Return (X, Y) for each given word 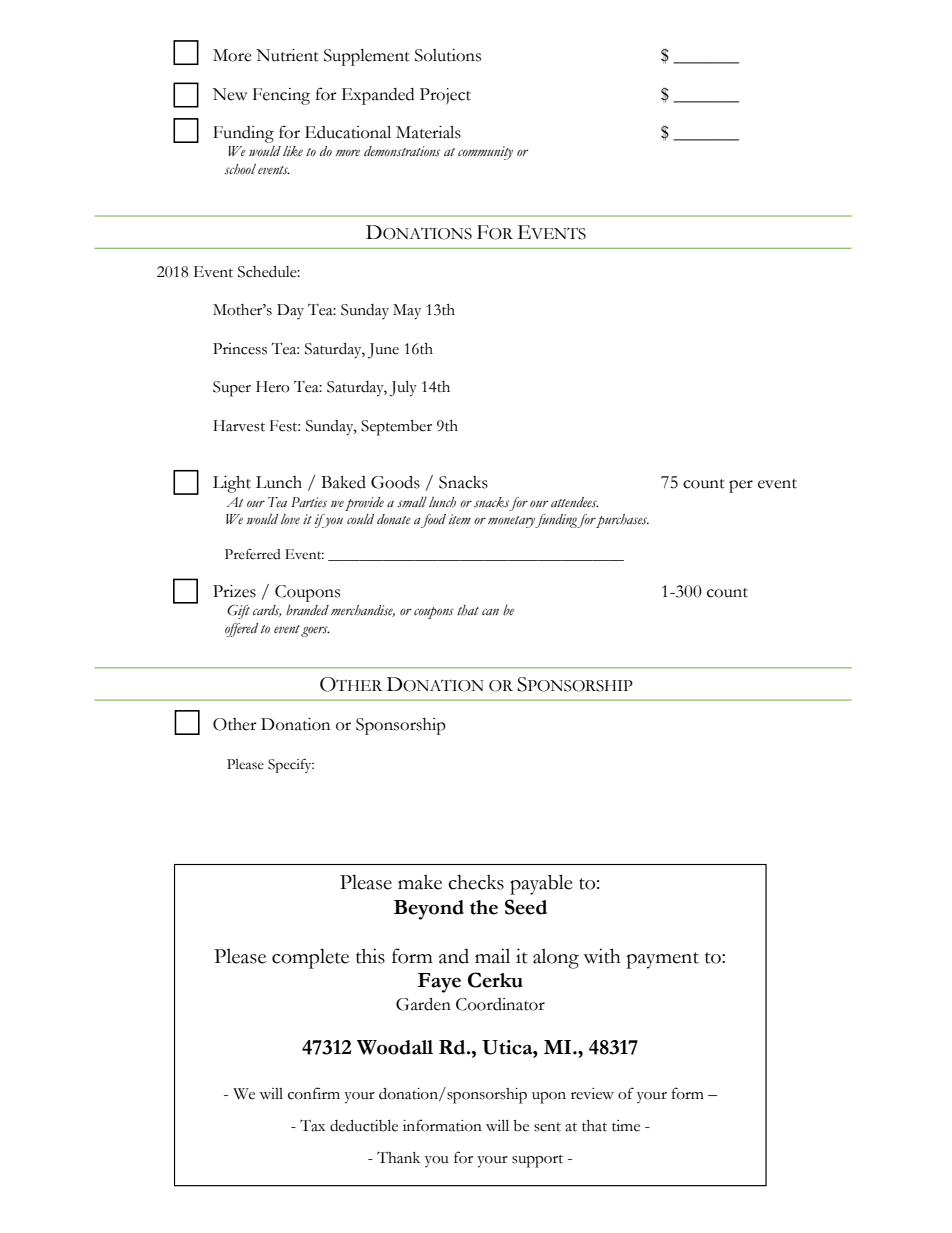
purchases (622, 521)
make (420, 882)
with (602, 956)
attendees (575, 502)
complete (310, 958)
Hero (273, 387)
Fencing (281, 96)
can (490, 612)
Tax (312, 1125)
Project (445, 96)
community (485, 153)
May (407, 312)
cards (267, 611)
